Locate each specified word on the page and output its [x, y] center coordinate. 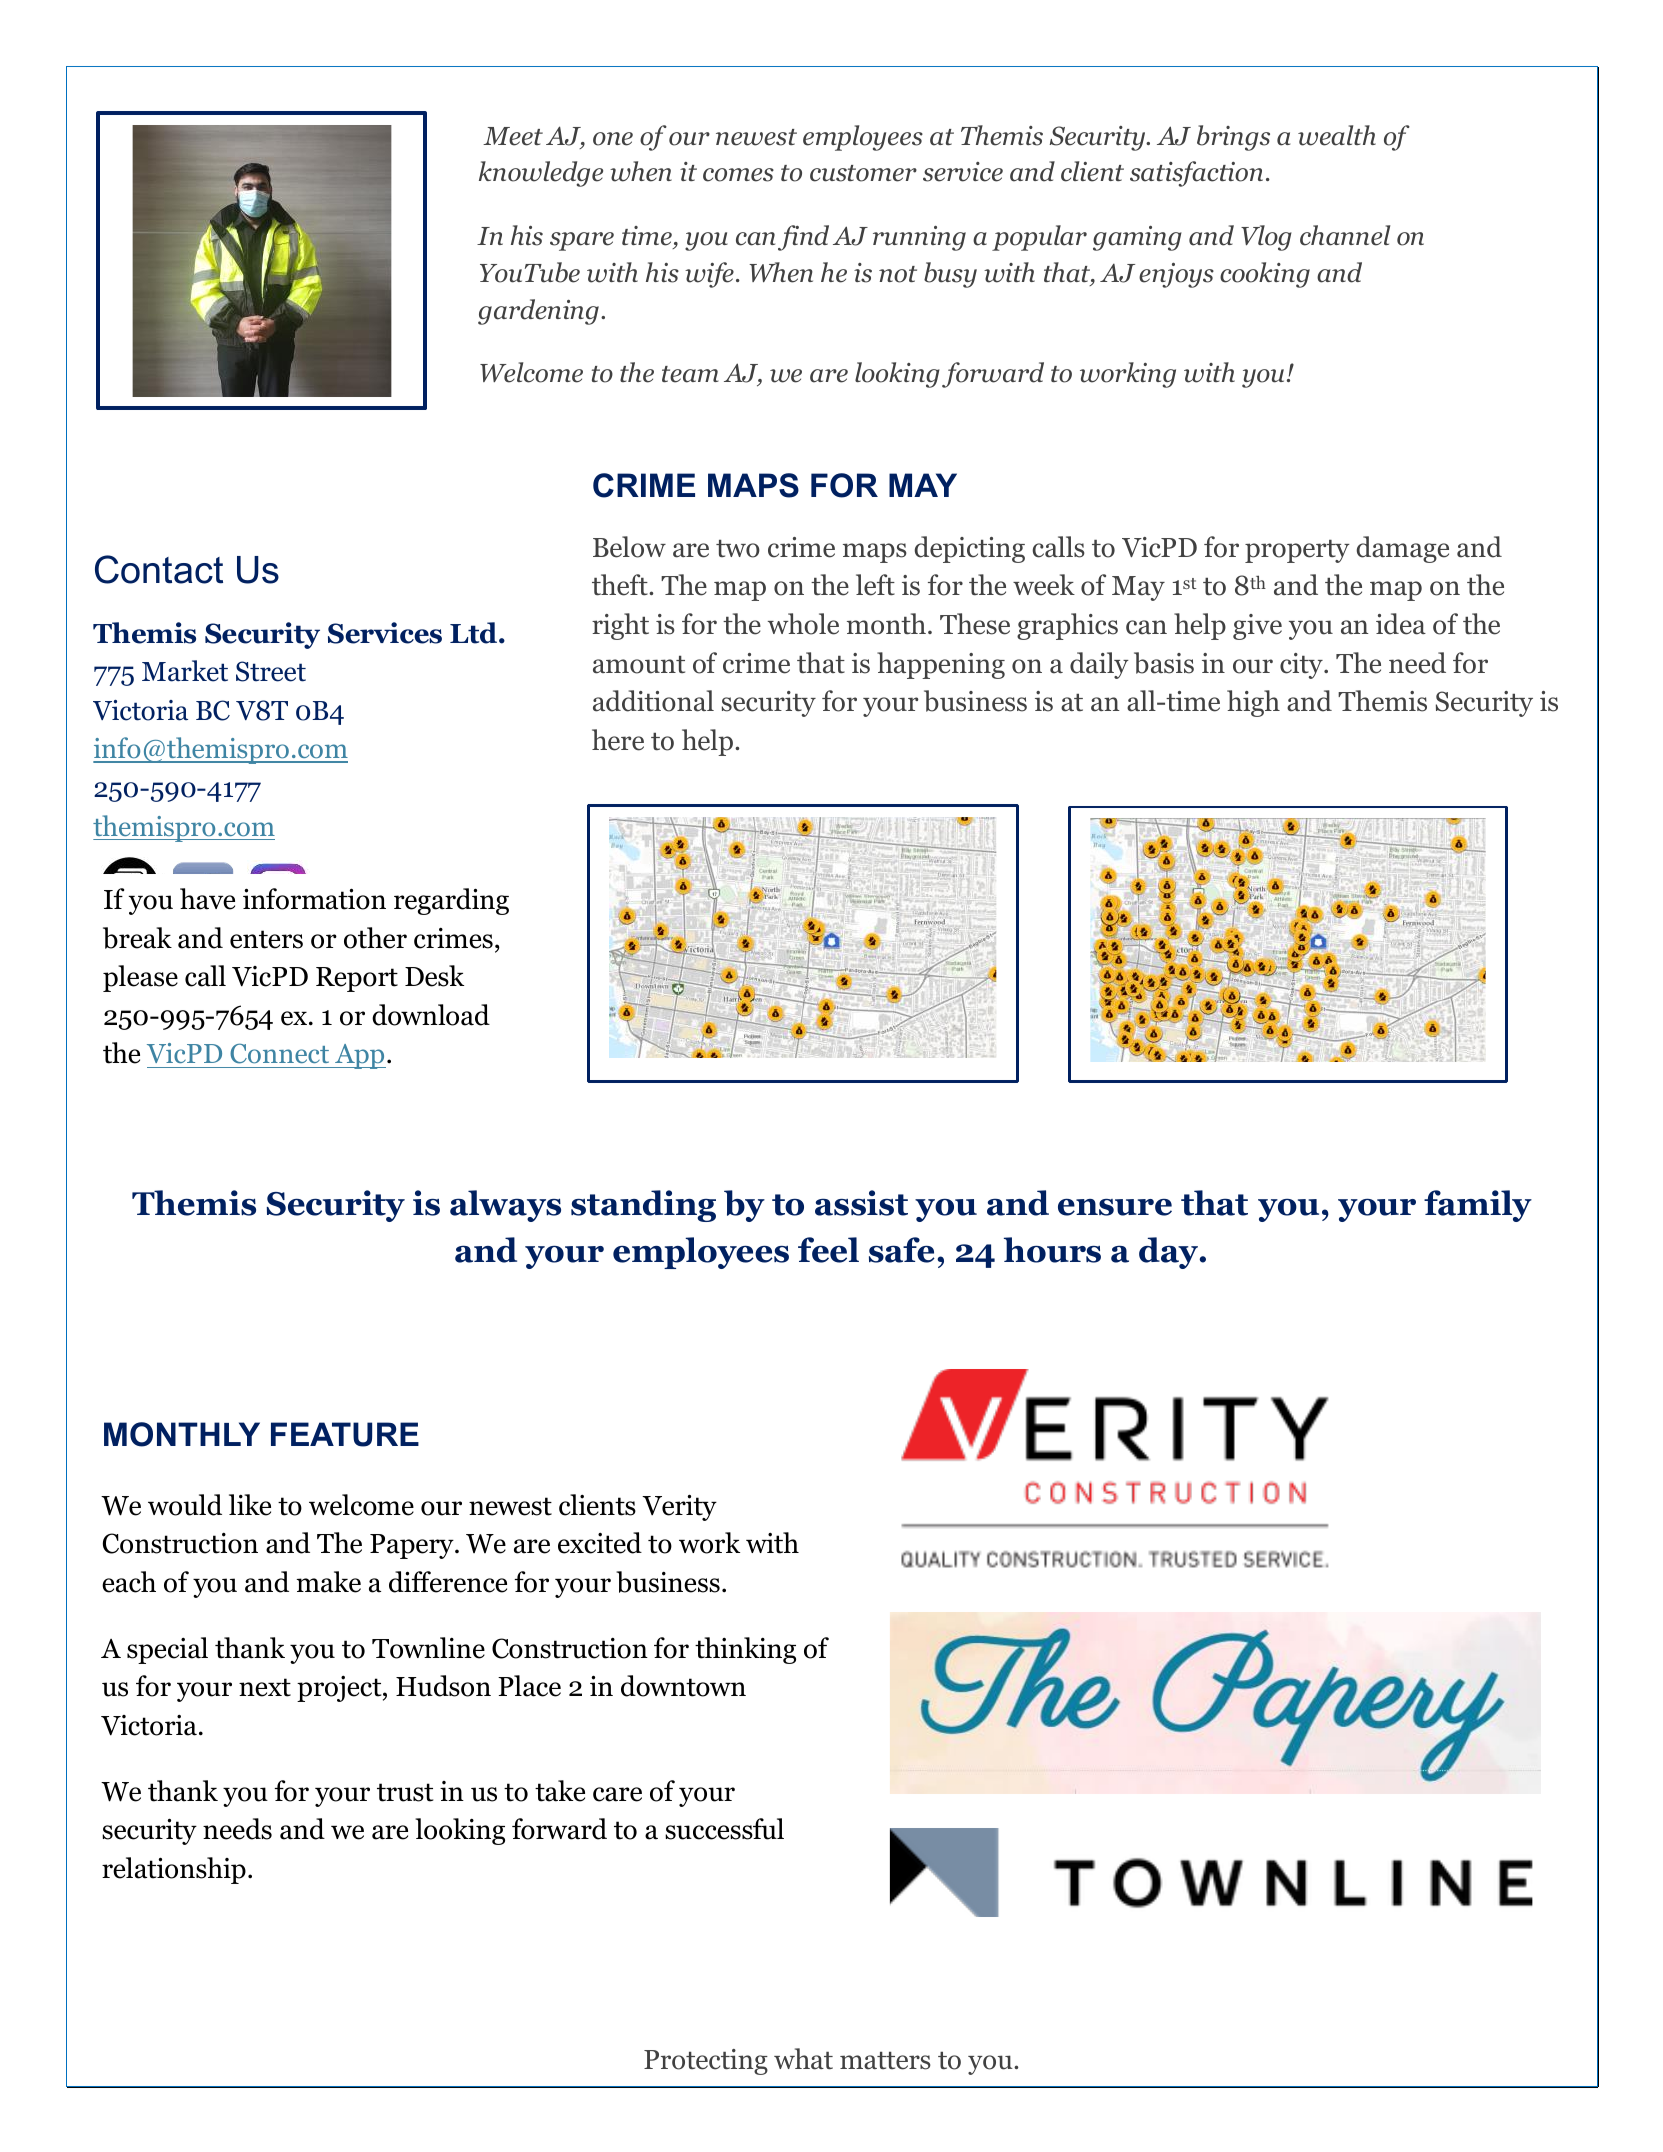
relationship [174, 1870]
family [1478, 1206]
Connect [279, 1053]
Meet [513, 136]
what [803, 2059]
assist [861, 1203]
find [803, 238]
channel [1345, 235]
